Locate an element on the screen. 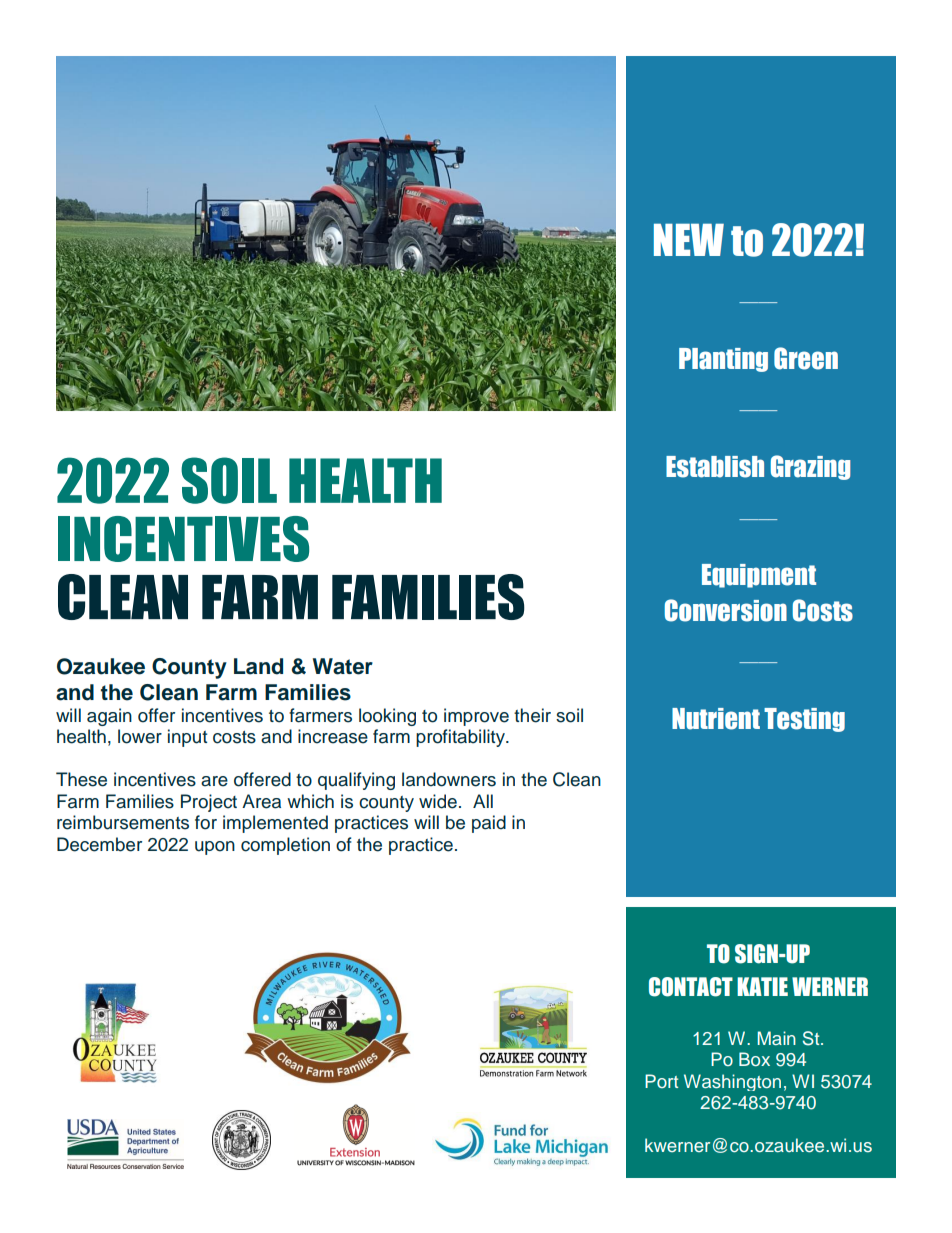 The image size is (952, 1233). Grazing is located at coordinates (810, 467).
